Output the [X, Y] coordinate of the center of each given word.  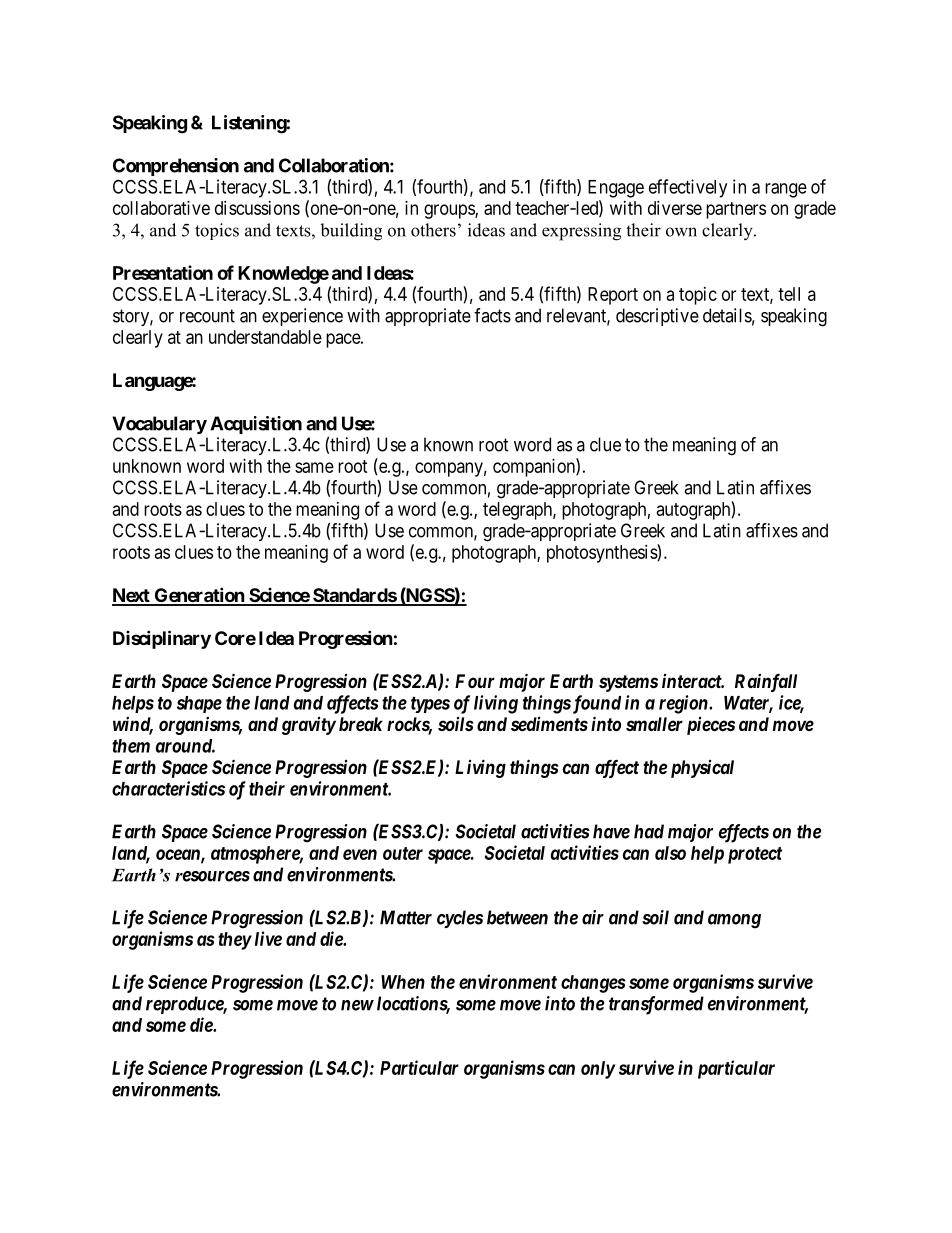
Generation [199, 596]
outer [403, 853]
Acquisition [256, 425]
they [235, 941]
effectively [688, 188]
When [403, 982]
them [131, 746]
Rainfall [766, 683]
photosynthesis [602, 553]
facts [492, 315]
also [670, 853]
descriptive [657, 317]
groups [450, 211]
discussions [257, 208]
